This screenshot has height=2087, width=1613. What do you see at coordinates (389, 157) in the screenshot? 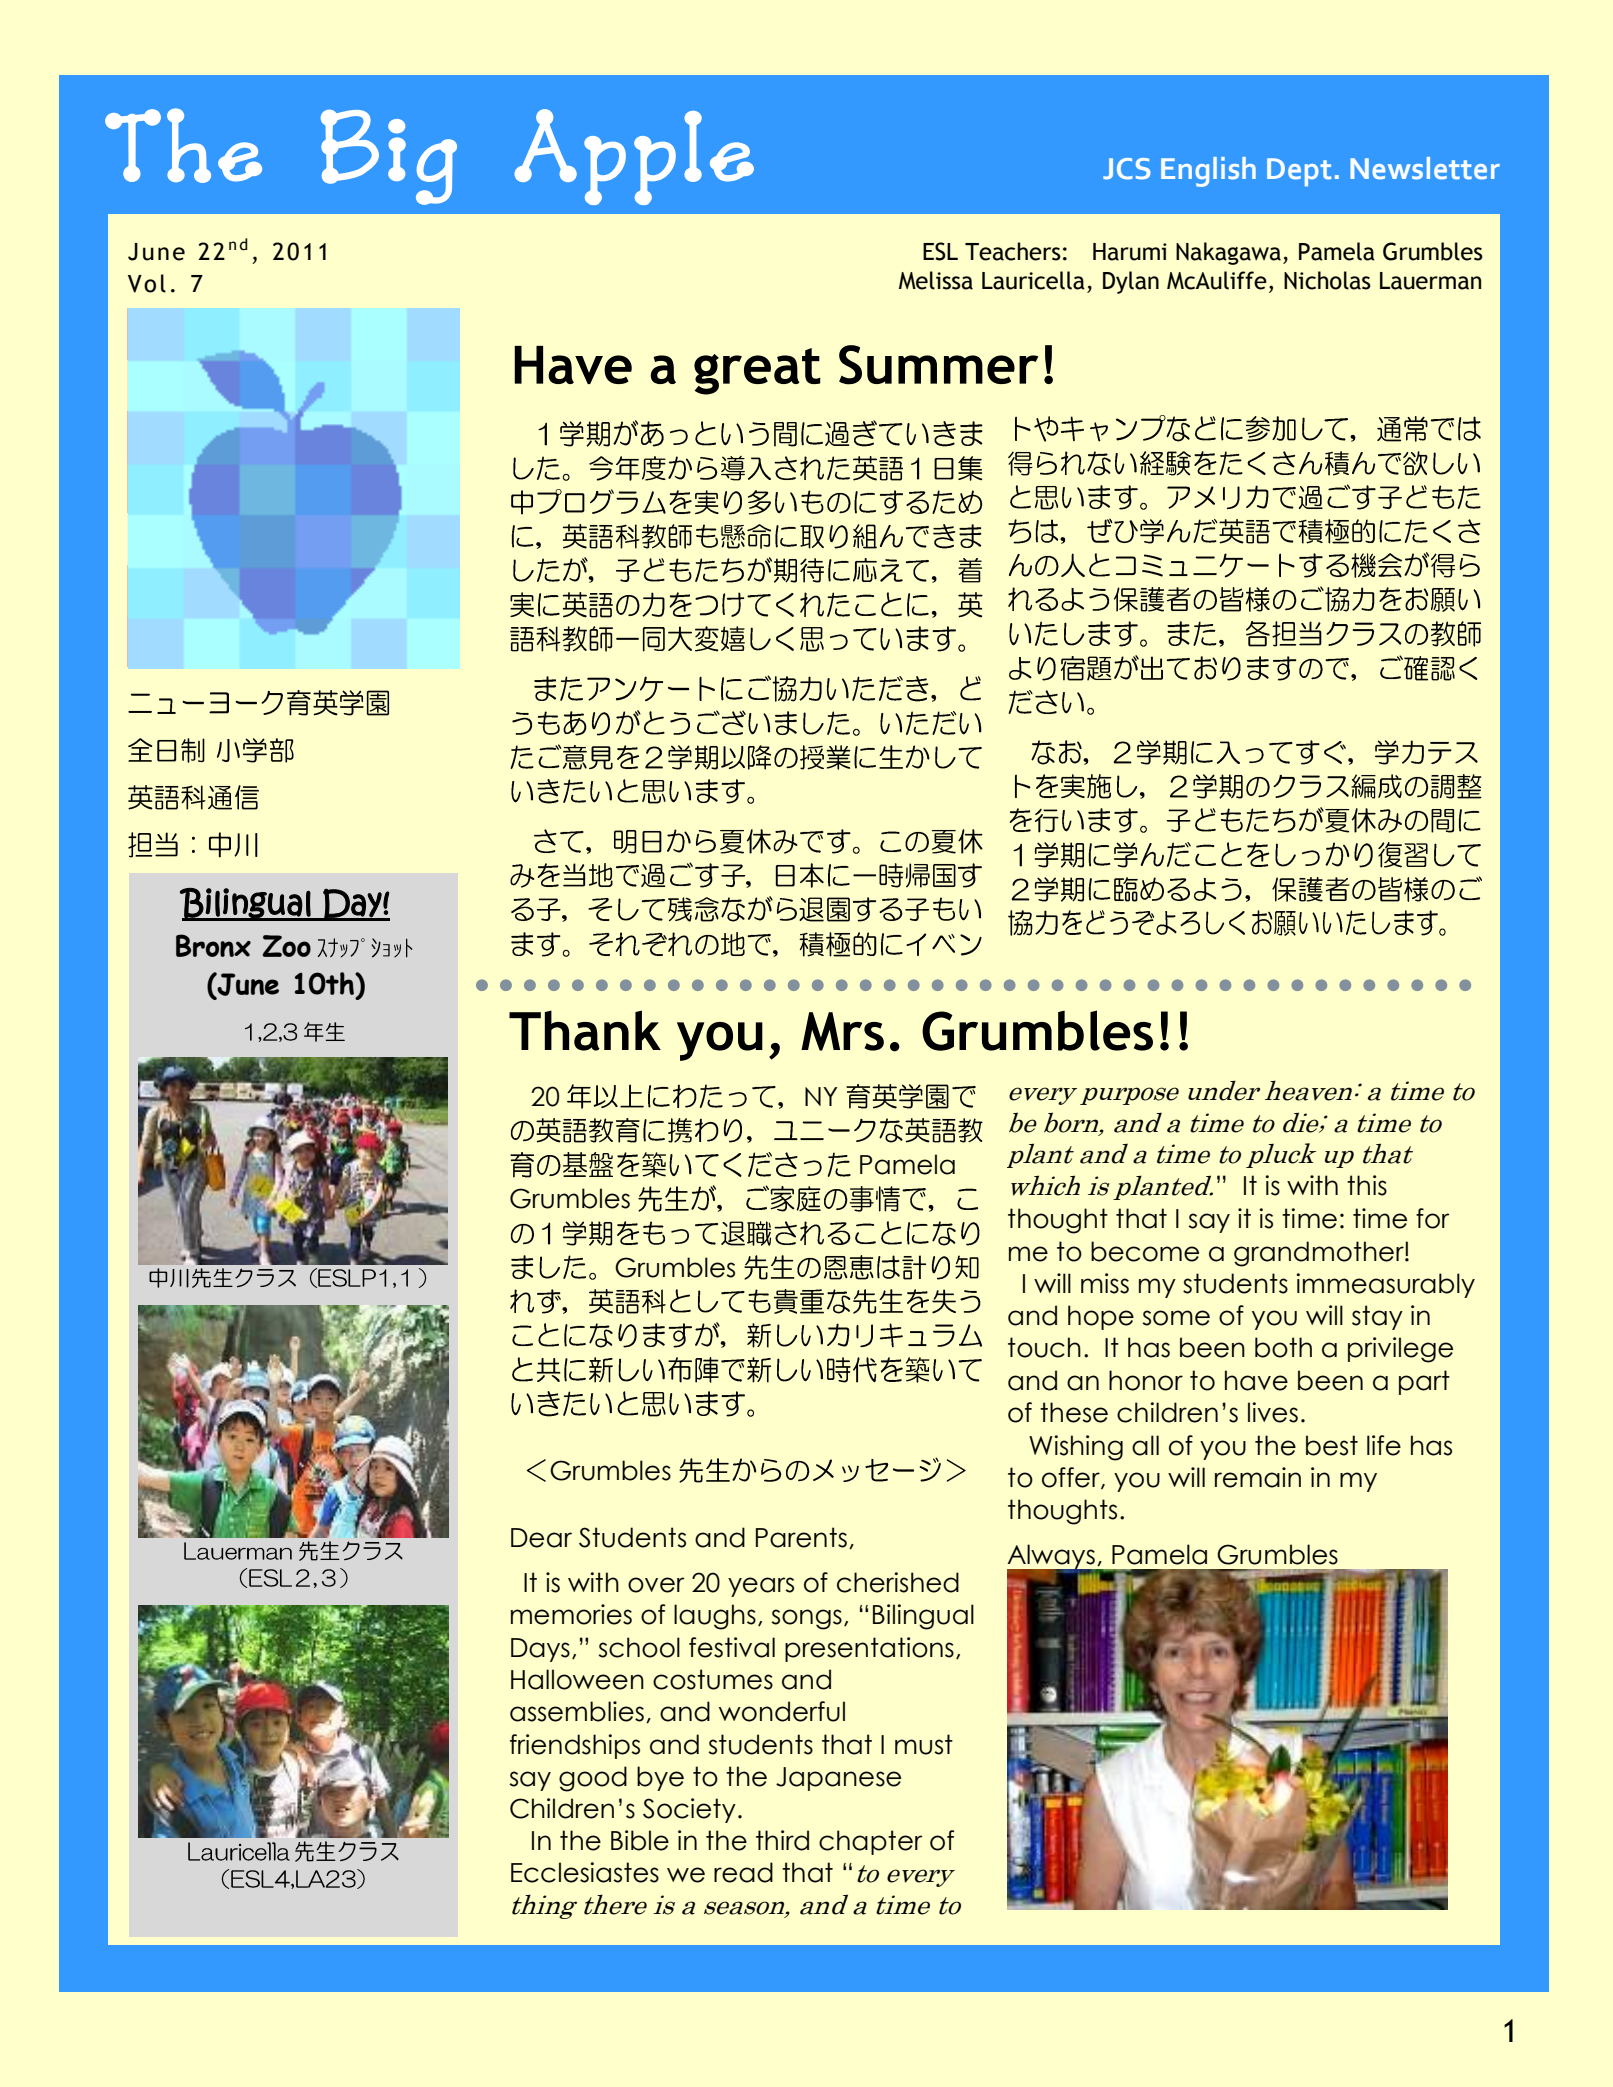
I see `Big` at bounding box center [389, 157].
